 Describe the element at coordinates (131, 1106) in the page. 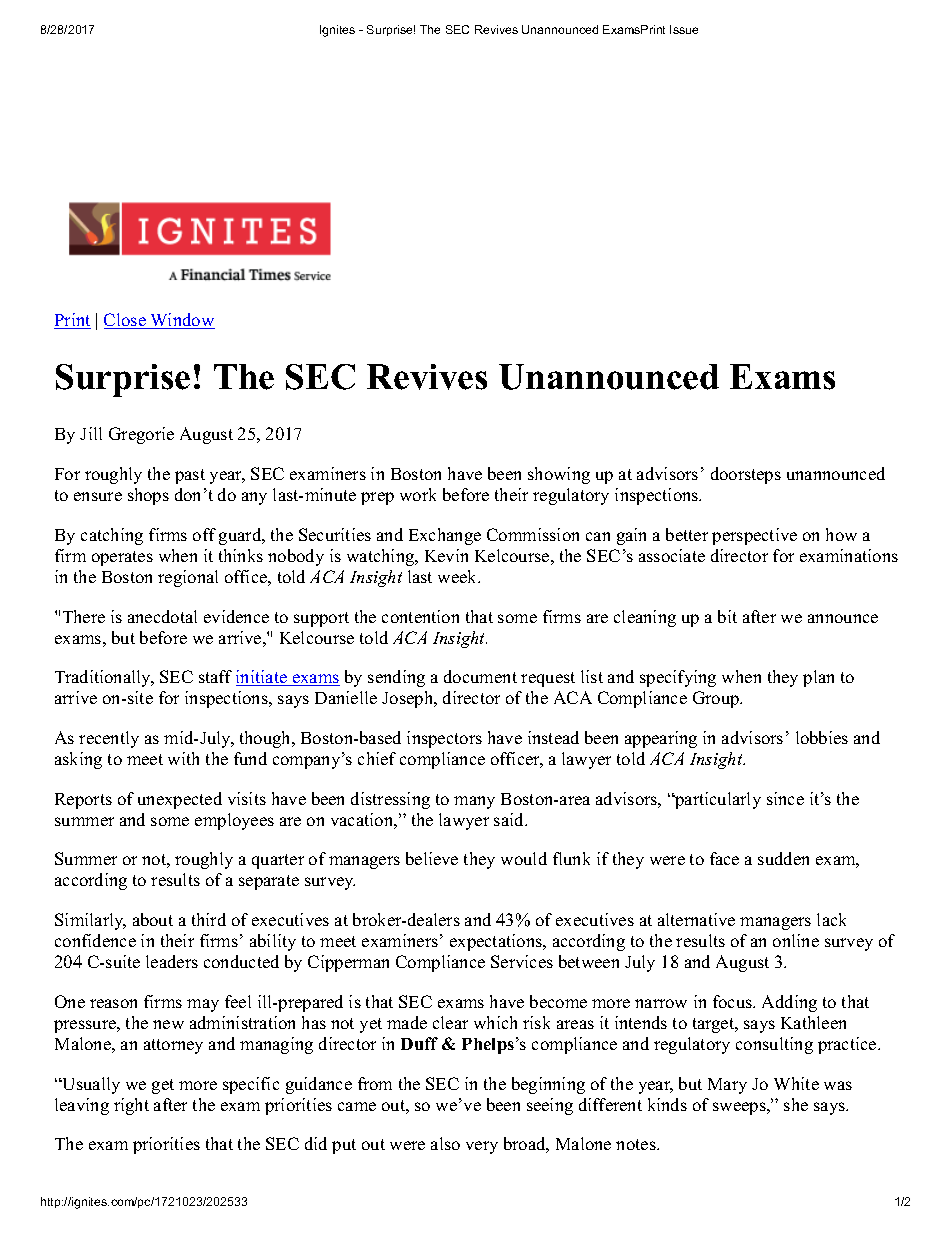

I see `right` at that location.
